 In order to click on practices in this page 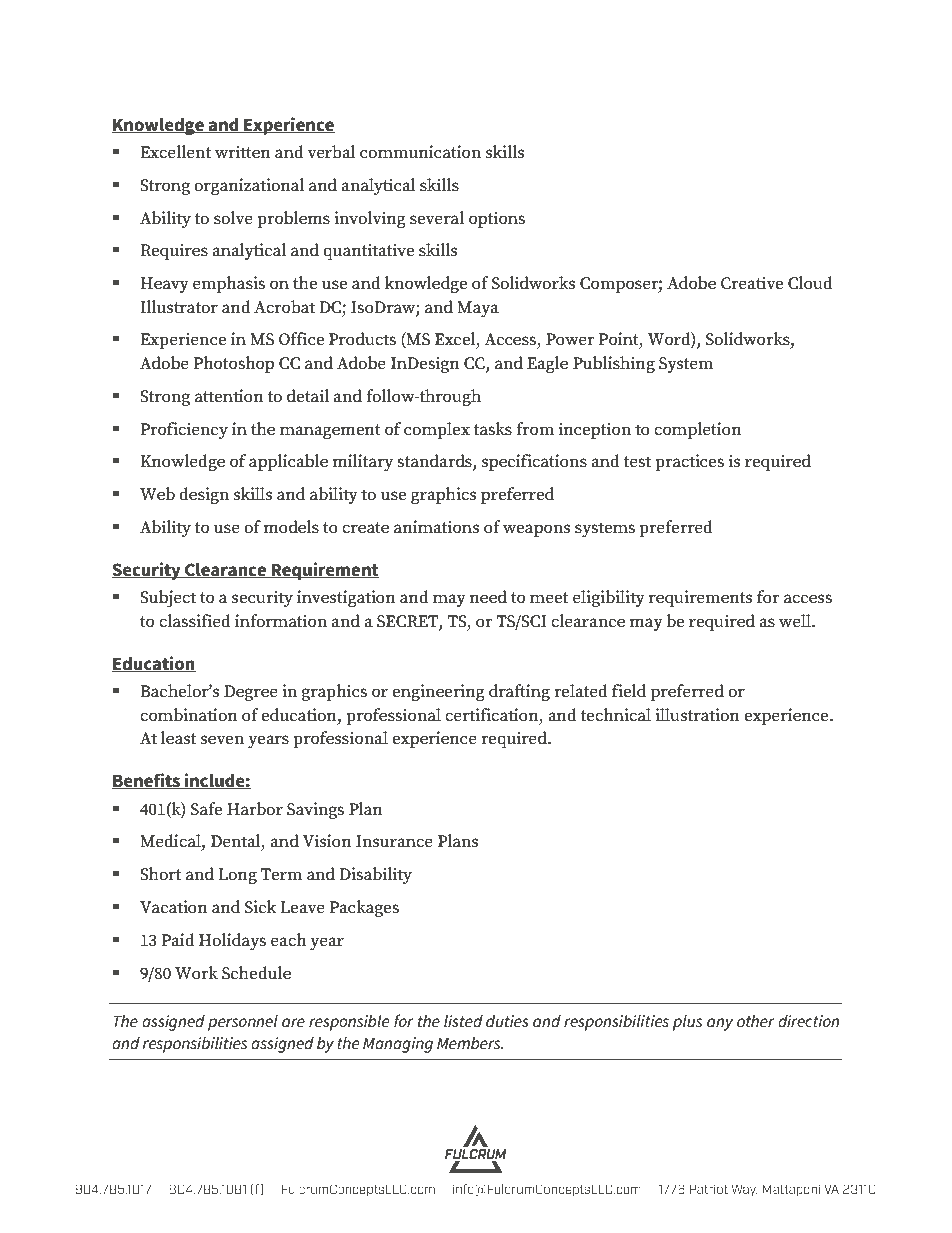, I will do `click(689, 462)`.
